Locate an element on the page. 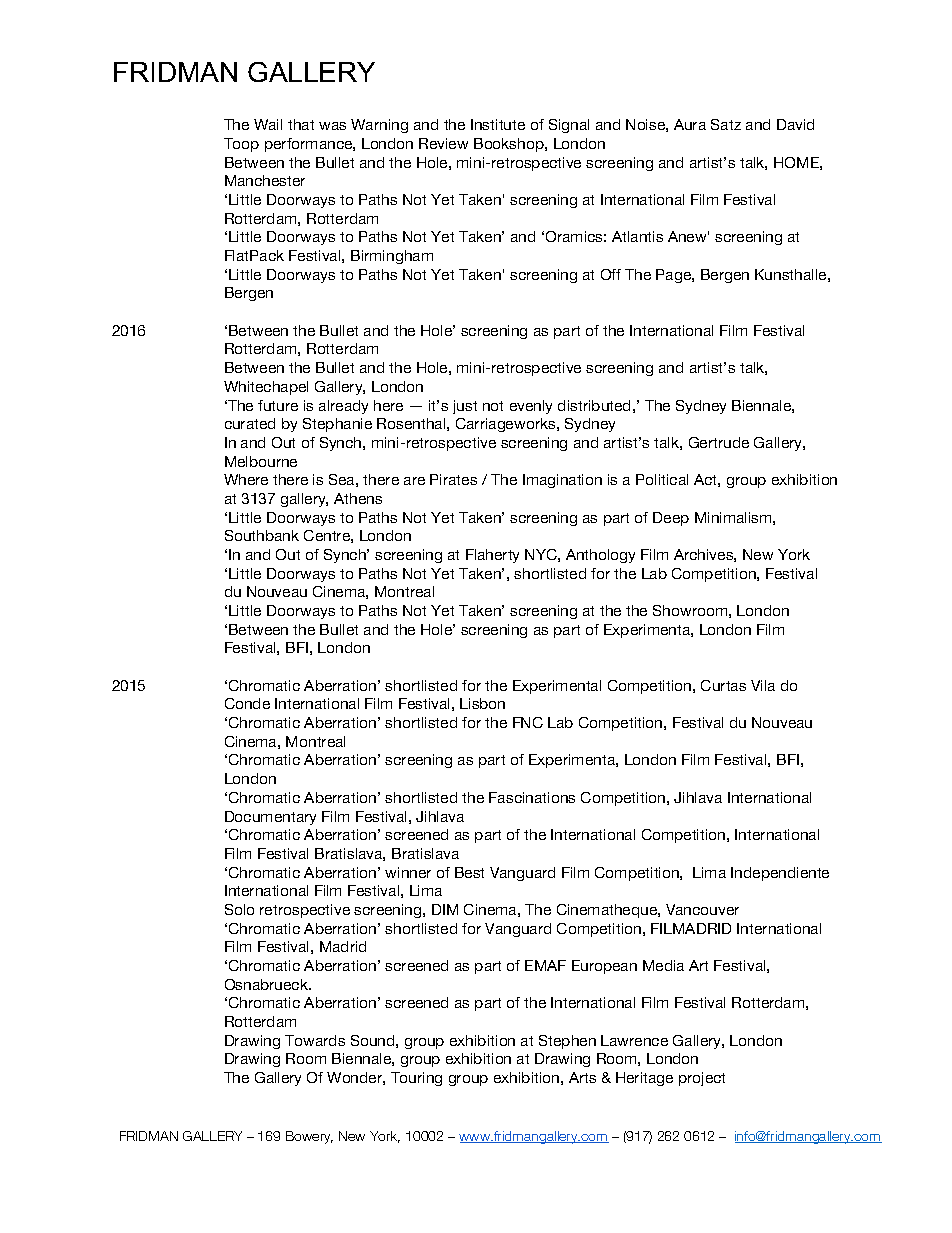 Image resolution: width=952 pixels, height=1233 pixels. Vila is located at coordinates (763, 685).
